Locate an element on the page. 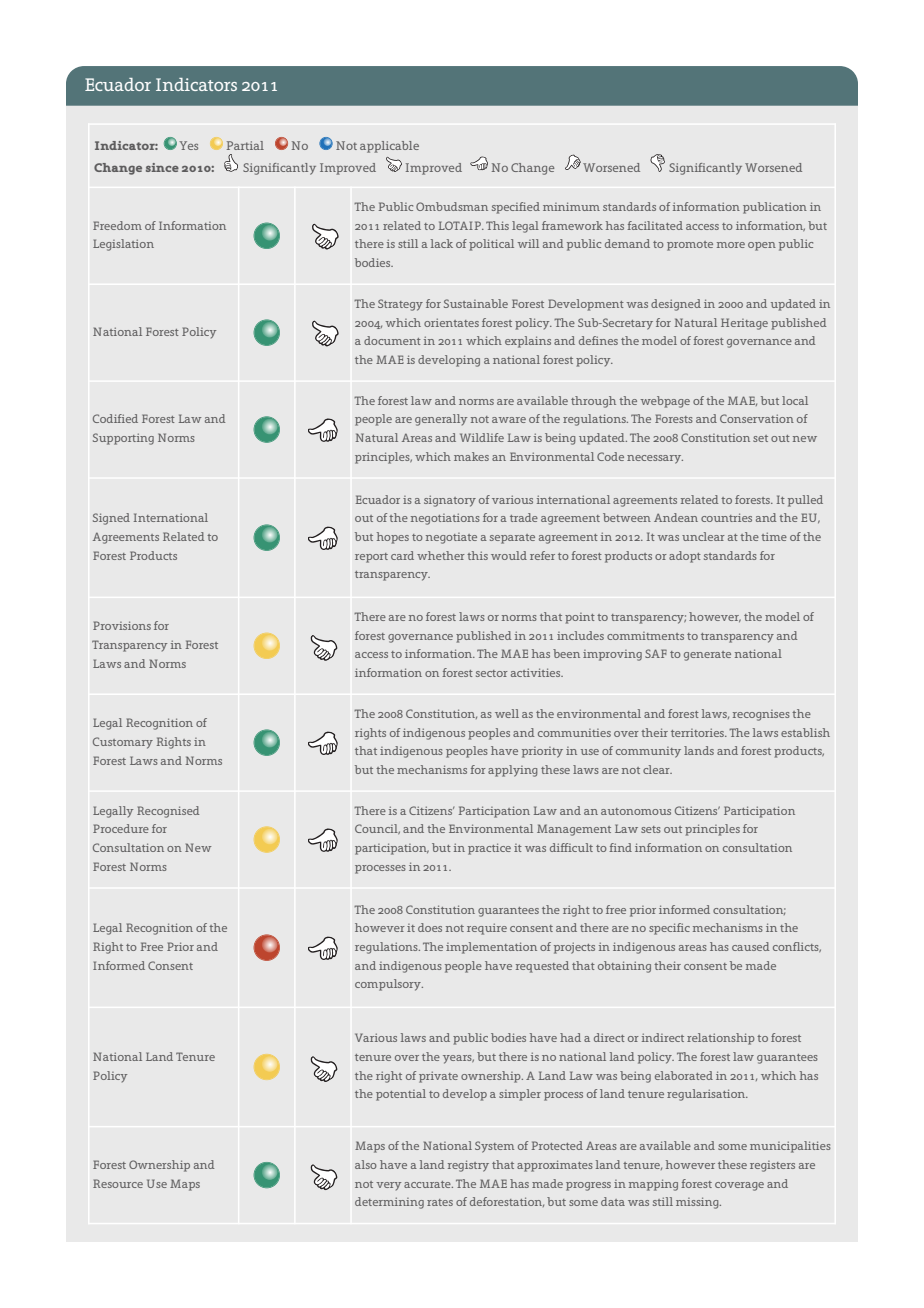 This image has height=1308, width=924. more is located at coordinates (731, 245).
